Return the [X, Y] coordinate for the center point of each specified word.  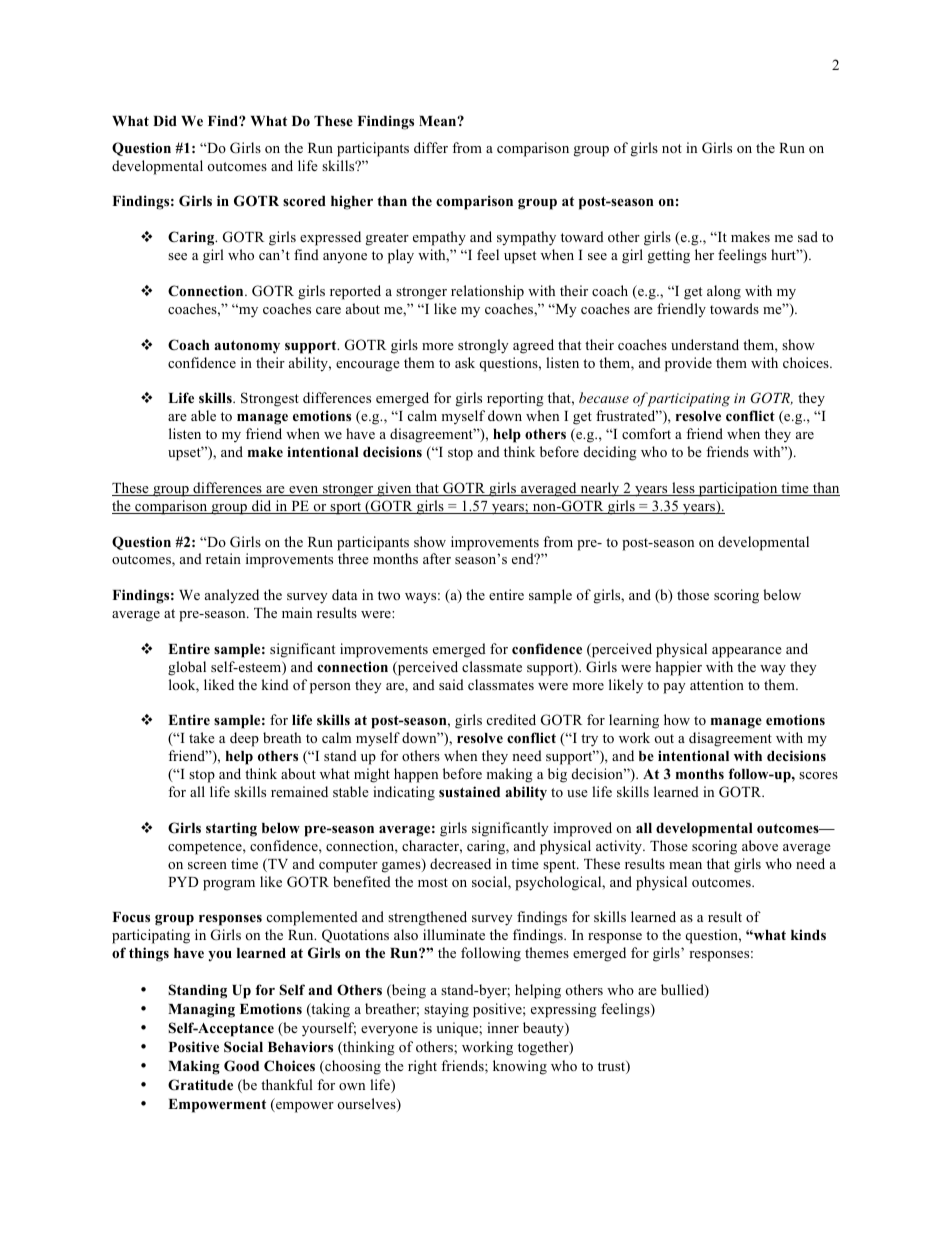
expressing [564, 1010]
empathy [439, 238]
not [672, 148]
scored [304, 201]
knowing [520, 1067]
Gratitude [200, 1085]
